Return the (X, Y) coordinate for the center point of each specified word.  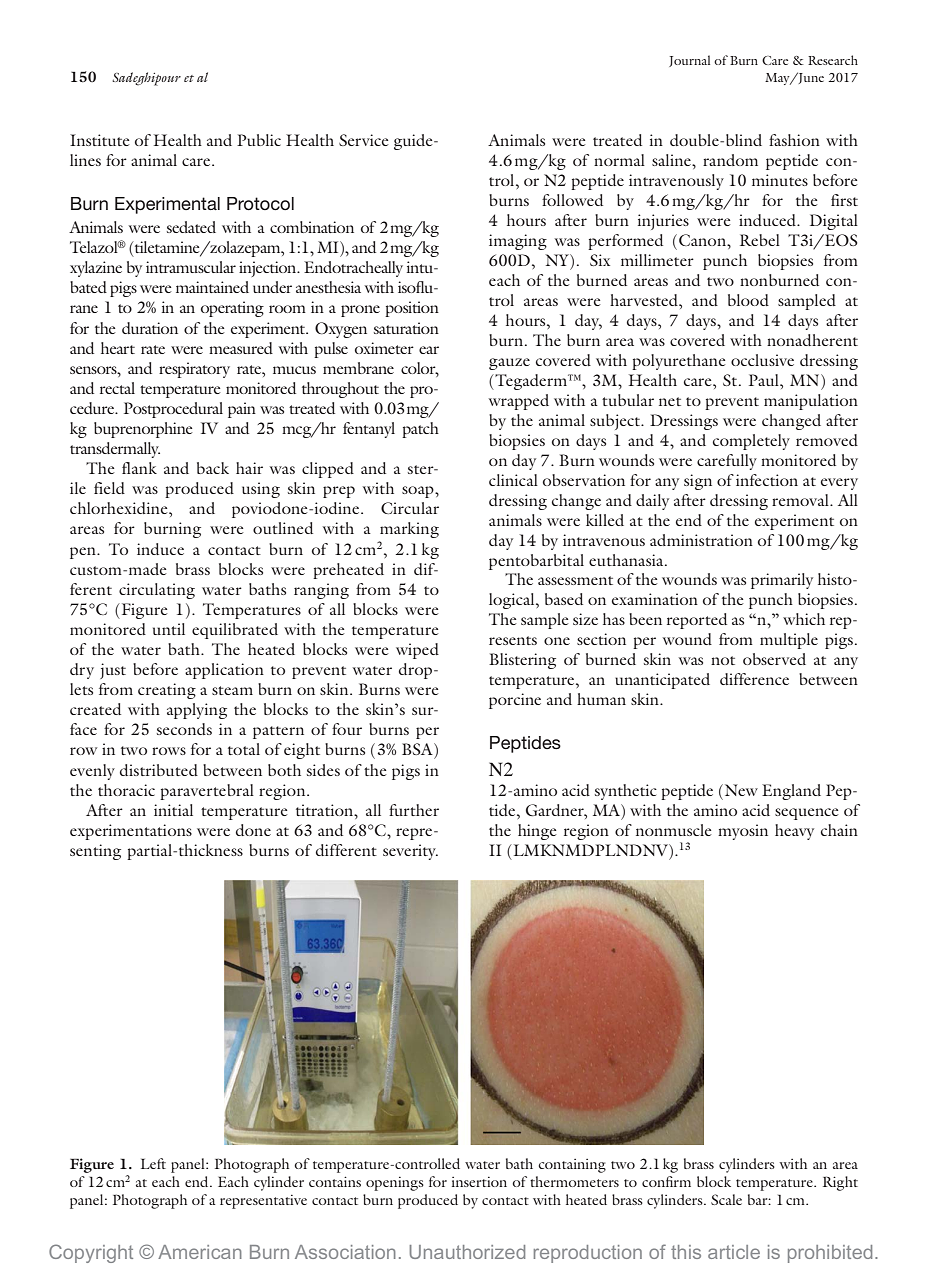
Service (364, 140)
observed (774, 659)
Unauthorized (467, 1252)
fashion (794, 140)
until (169, 629)
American (200, 1252)
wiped (417, 651)
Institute (100, 140)
